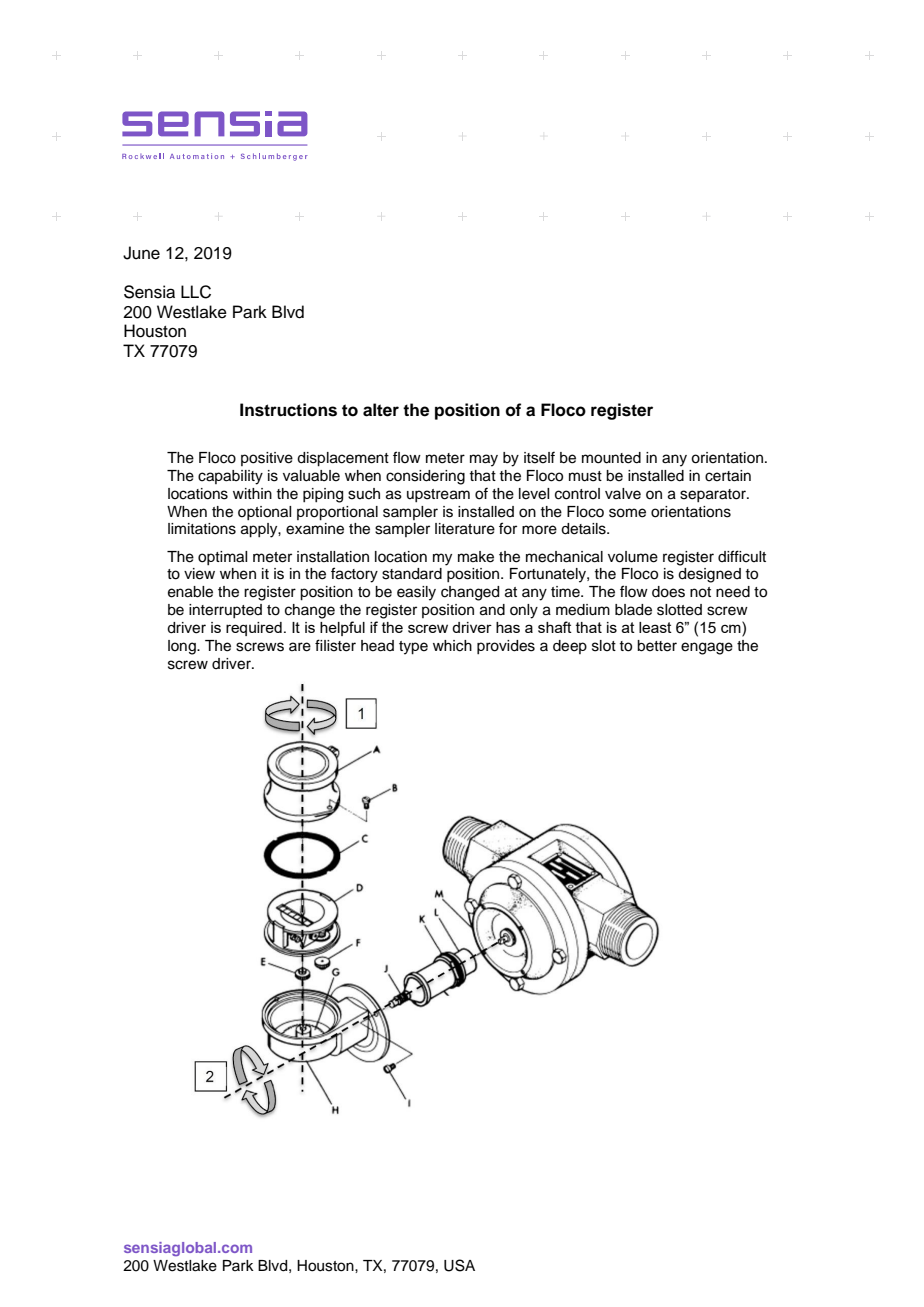  What do you see at coordinates (611, 458) in the document?
I see `mounted` at bounding box center [611, 458].
